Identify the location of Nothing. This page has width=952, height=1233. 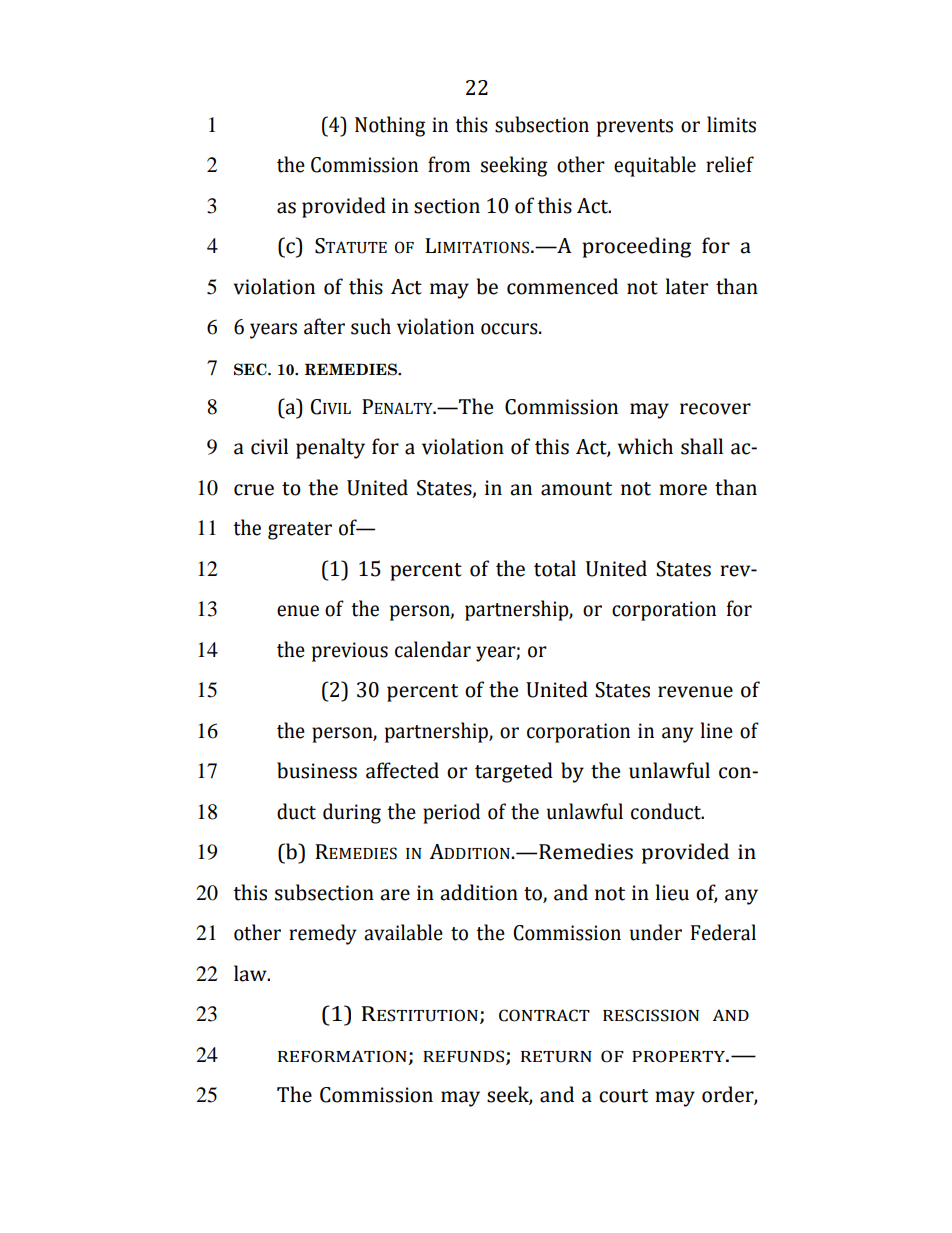
(390, 126).
